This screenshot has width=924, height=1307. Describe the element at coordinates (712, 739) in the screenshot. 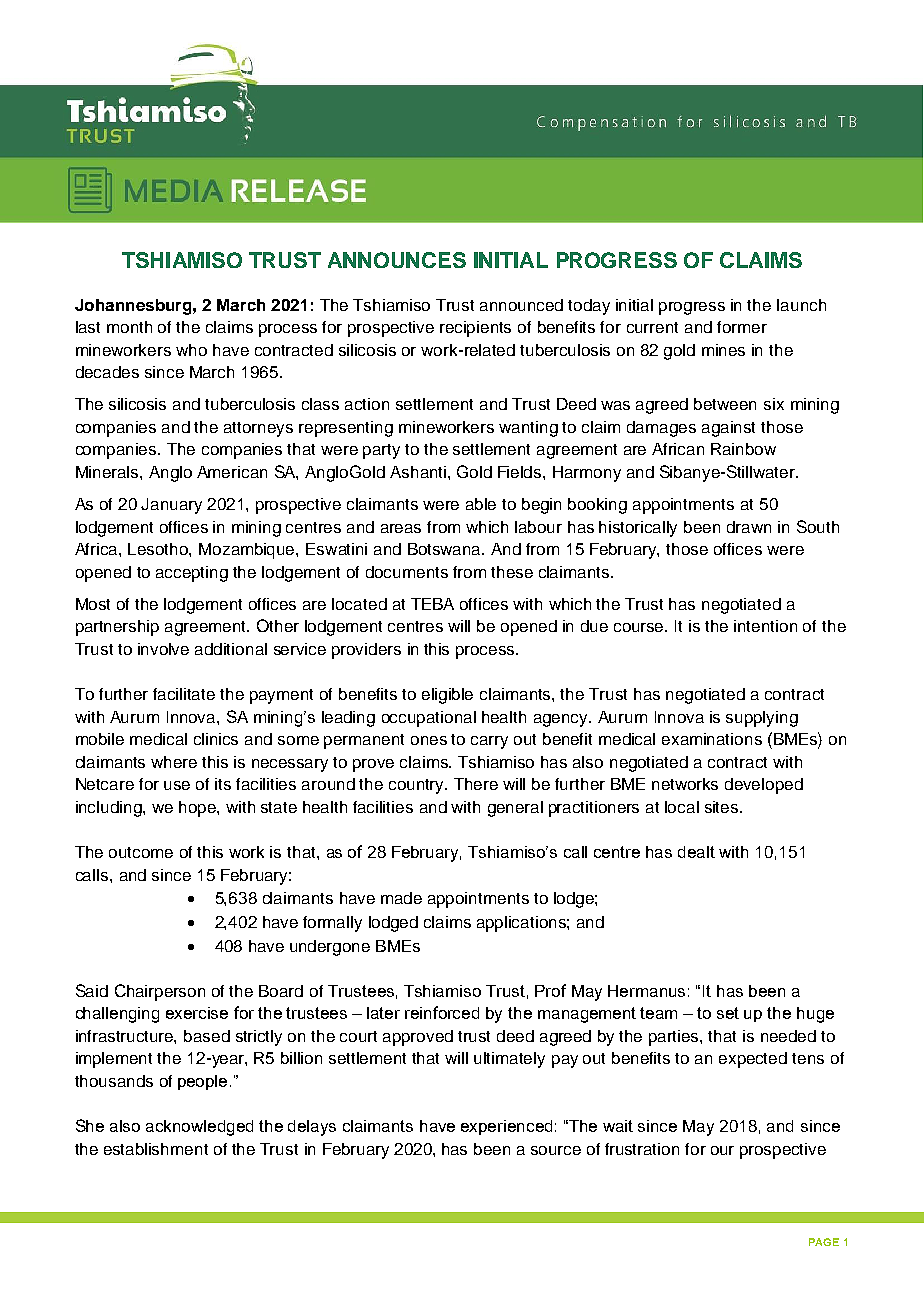

I see `examinations` at that location.
